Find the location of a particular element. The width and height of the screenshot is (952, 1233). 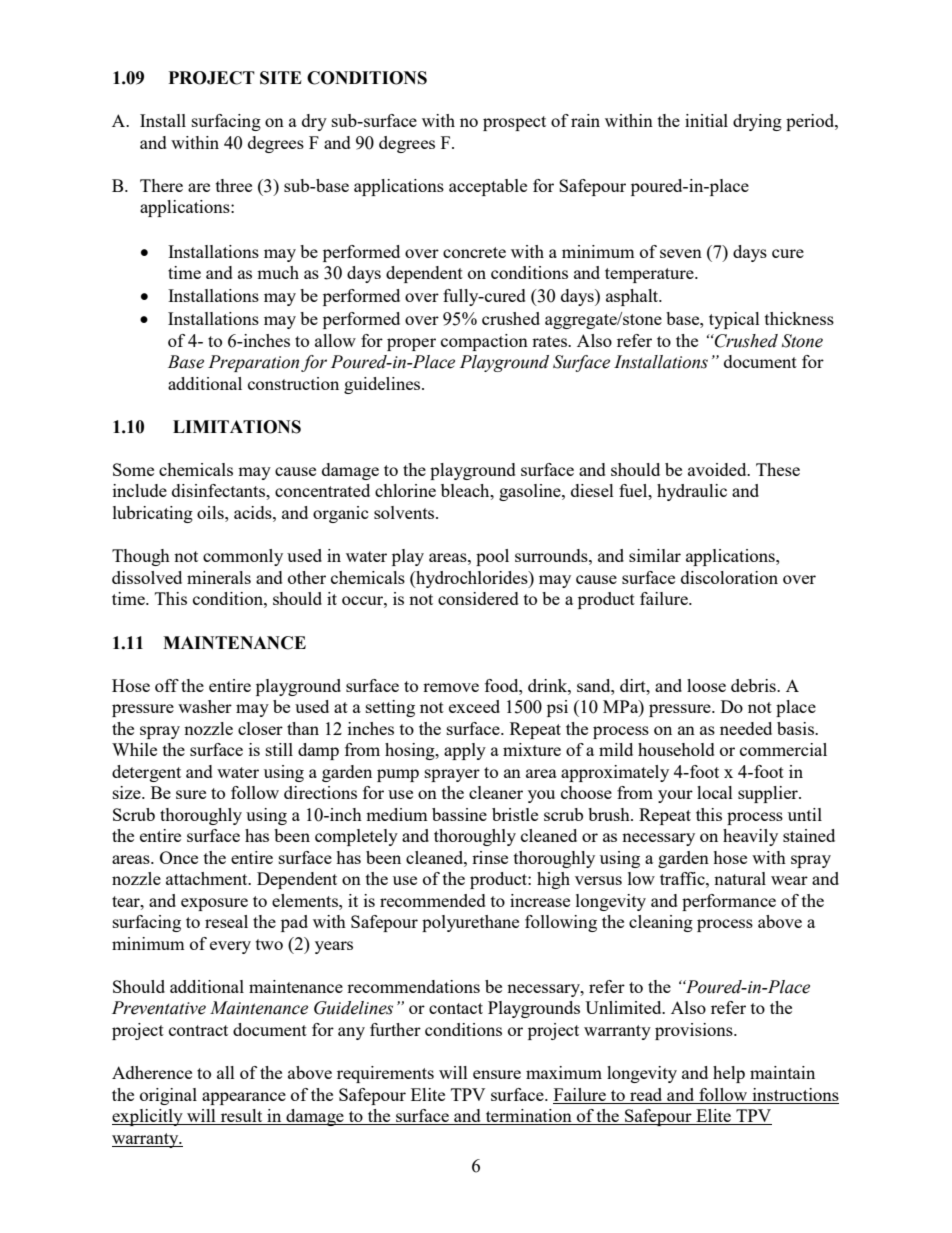

appearance is located at coordinates (244, 1098).
